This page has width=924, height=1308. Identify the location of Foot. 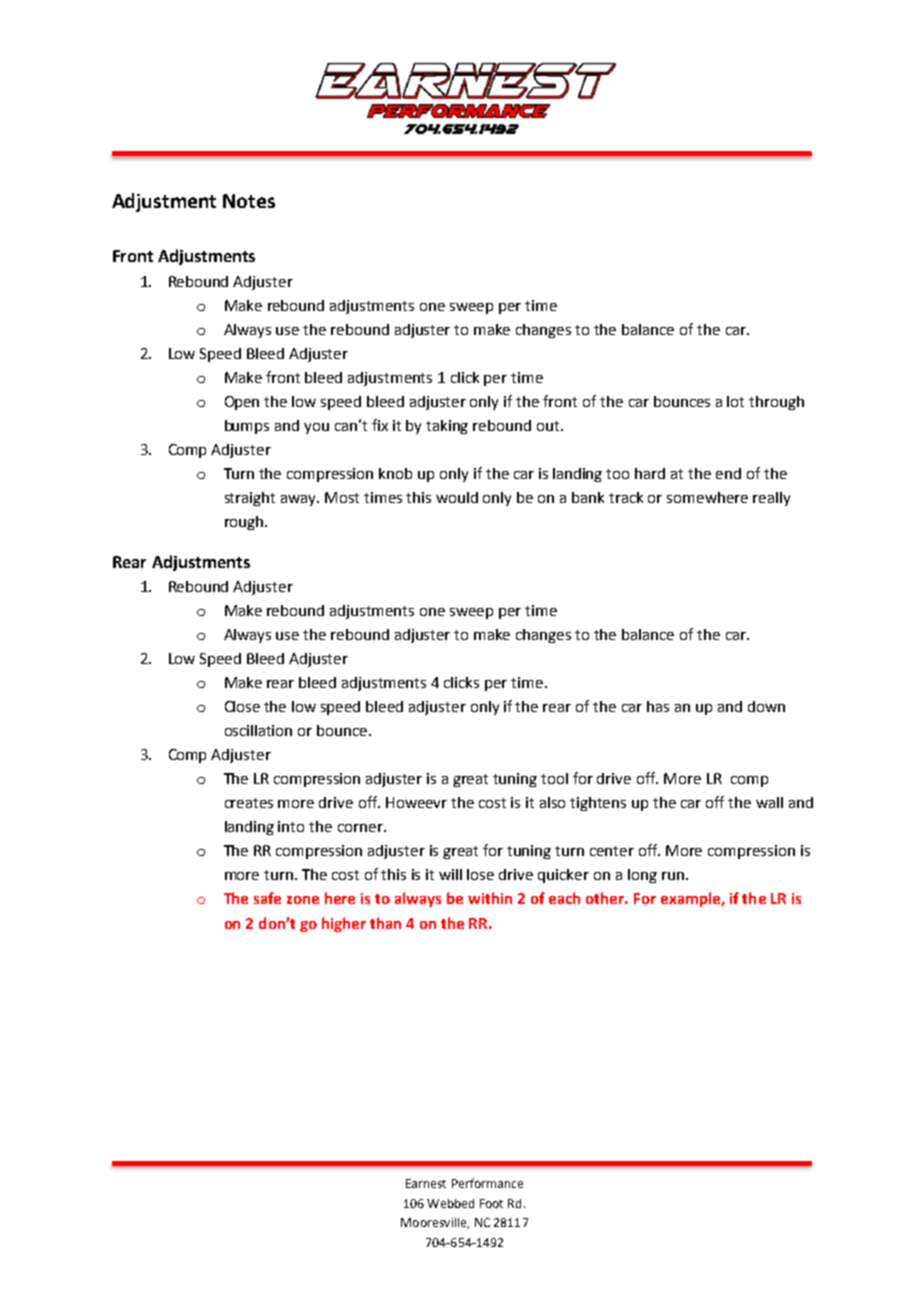
(491, 1203).
